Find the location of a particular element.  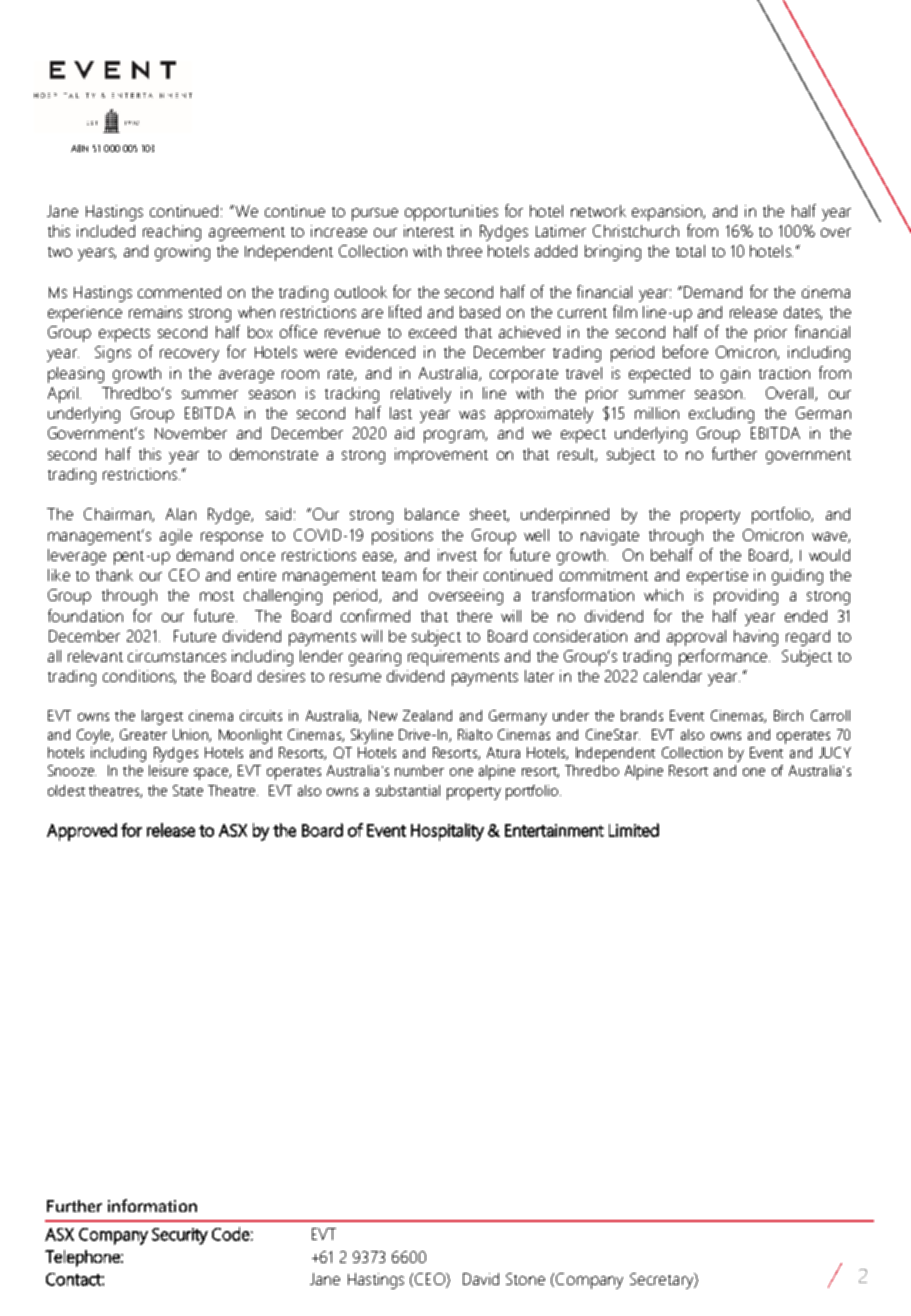

David is located at coordinates (481, 1279).
